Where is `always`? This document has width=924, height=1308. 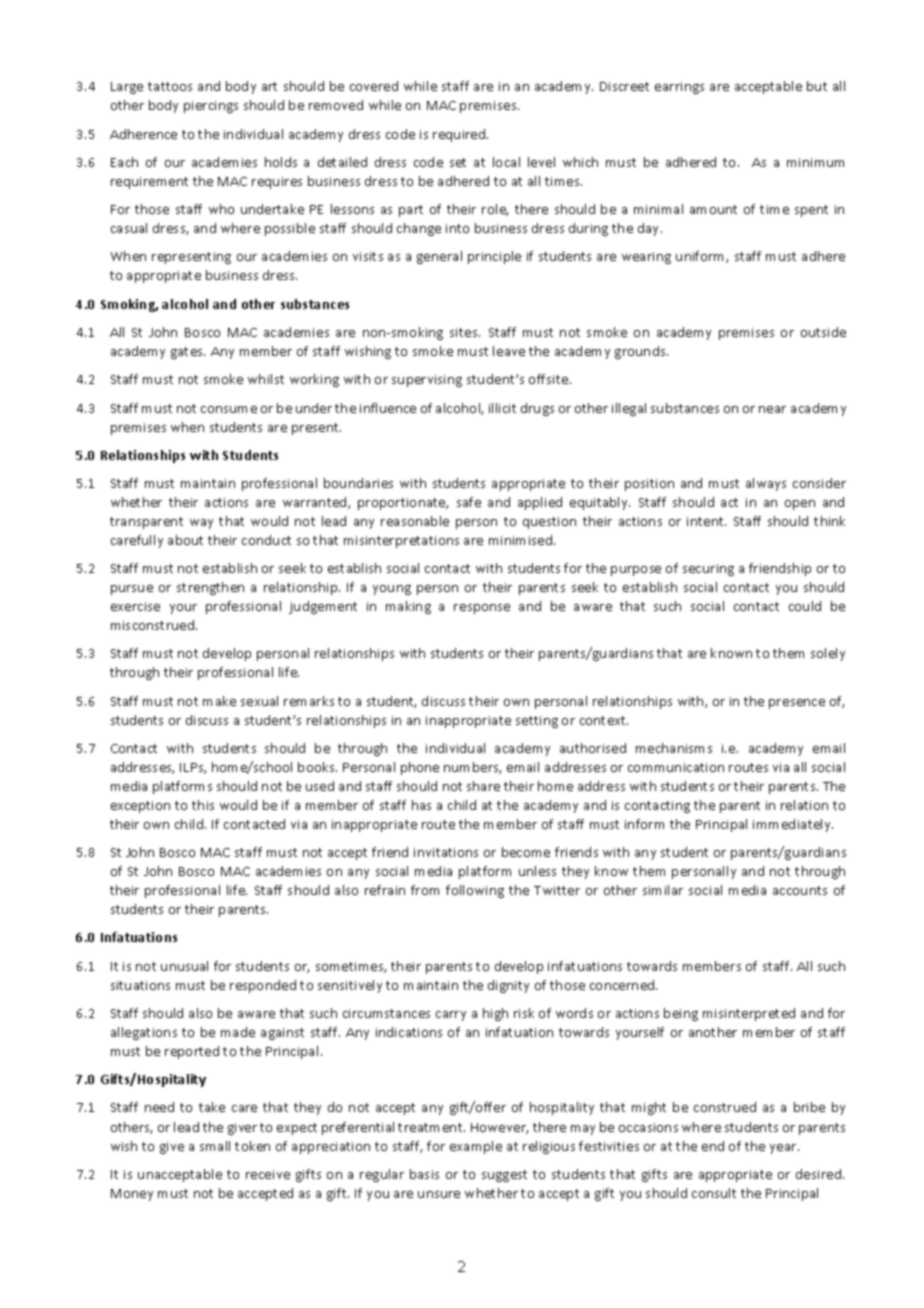
always is located at coordinates (766, 484).
